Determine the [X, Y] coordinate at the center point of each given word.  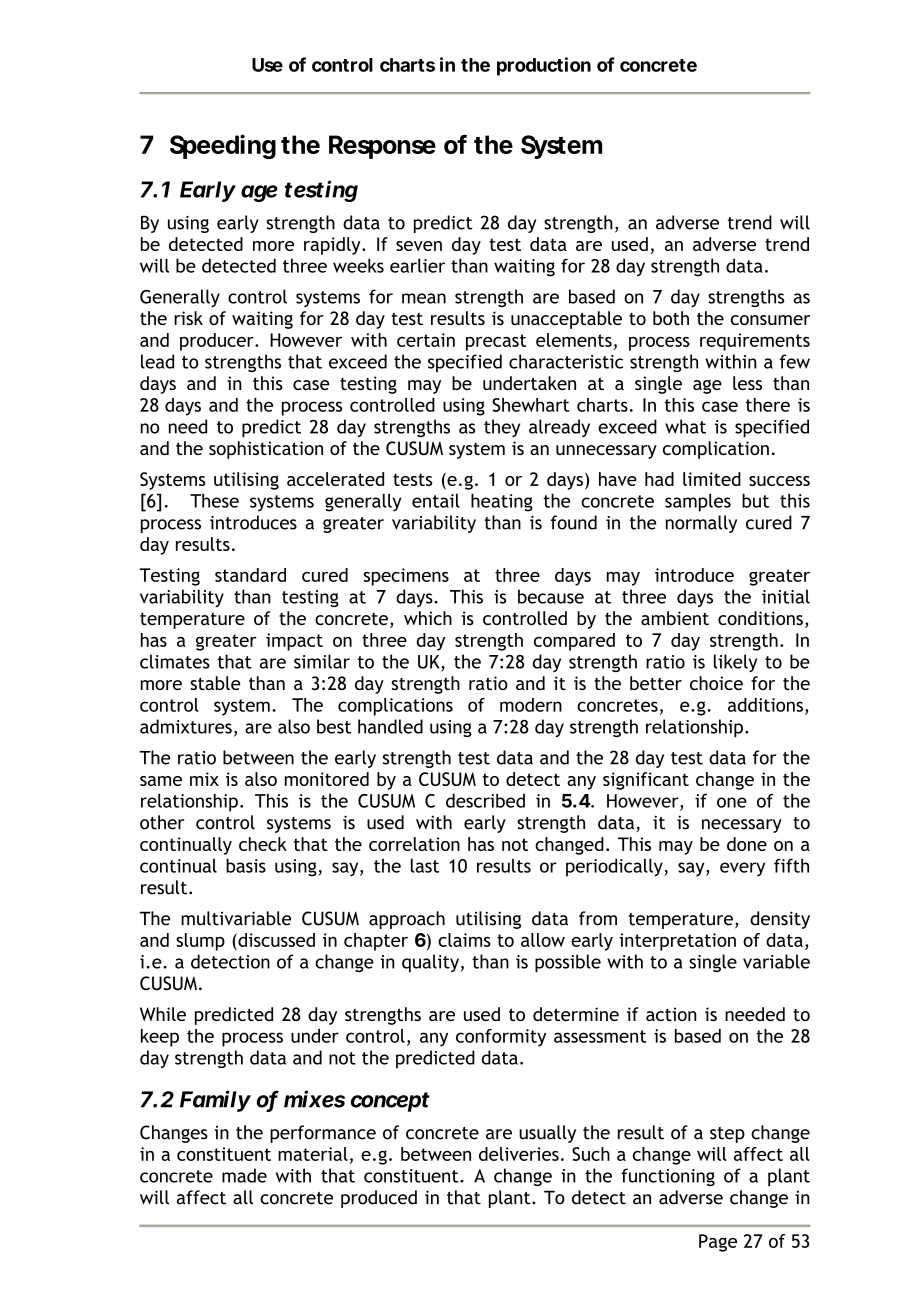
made [244, 1175]
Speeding [223, 146]
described [485, 800]
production [544, 66]
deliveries [519, 1154]
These [214, 500]
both [671, 318]
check [263, 844]
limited [712, 479]
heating [502, 502]
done [747, 844]
